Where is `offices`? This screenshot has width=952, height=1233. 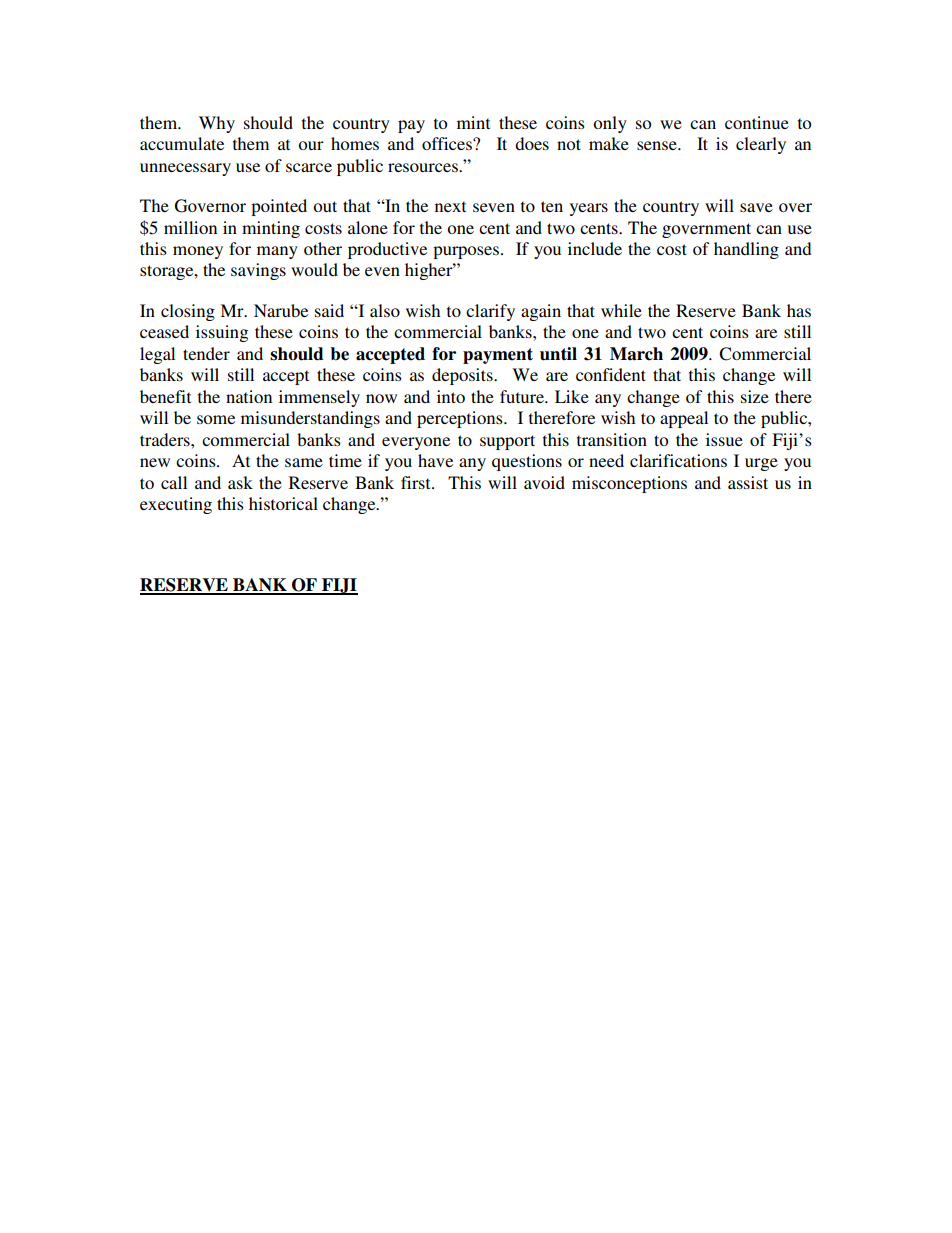 offices is located at coordinates (448, 143).
